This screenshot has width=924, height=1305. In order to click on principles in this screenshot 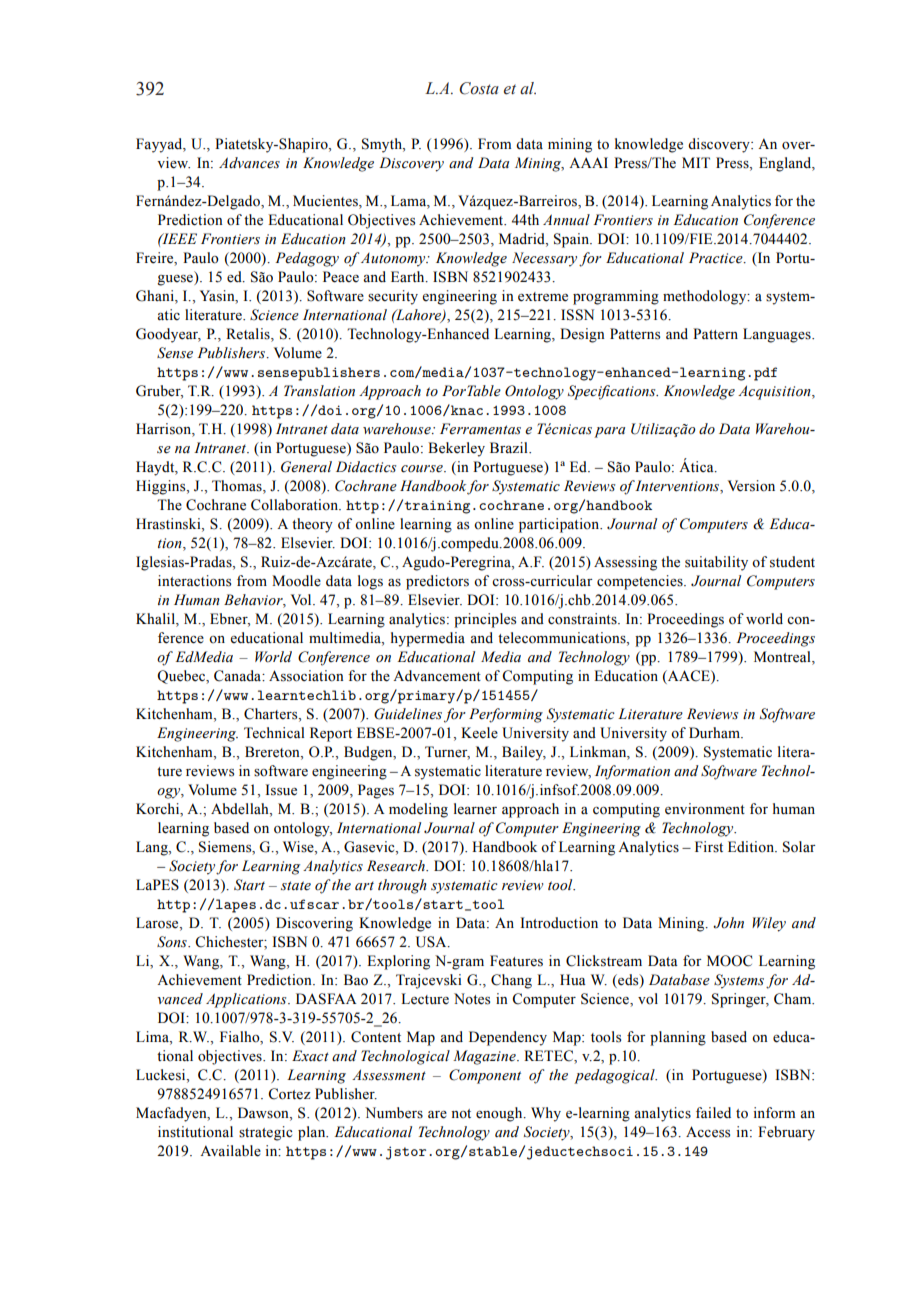, I will do `click(485, 620)`.
